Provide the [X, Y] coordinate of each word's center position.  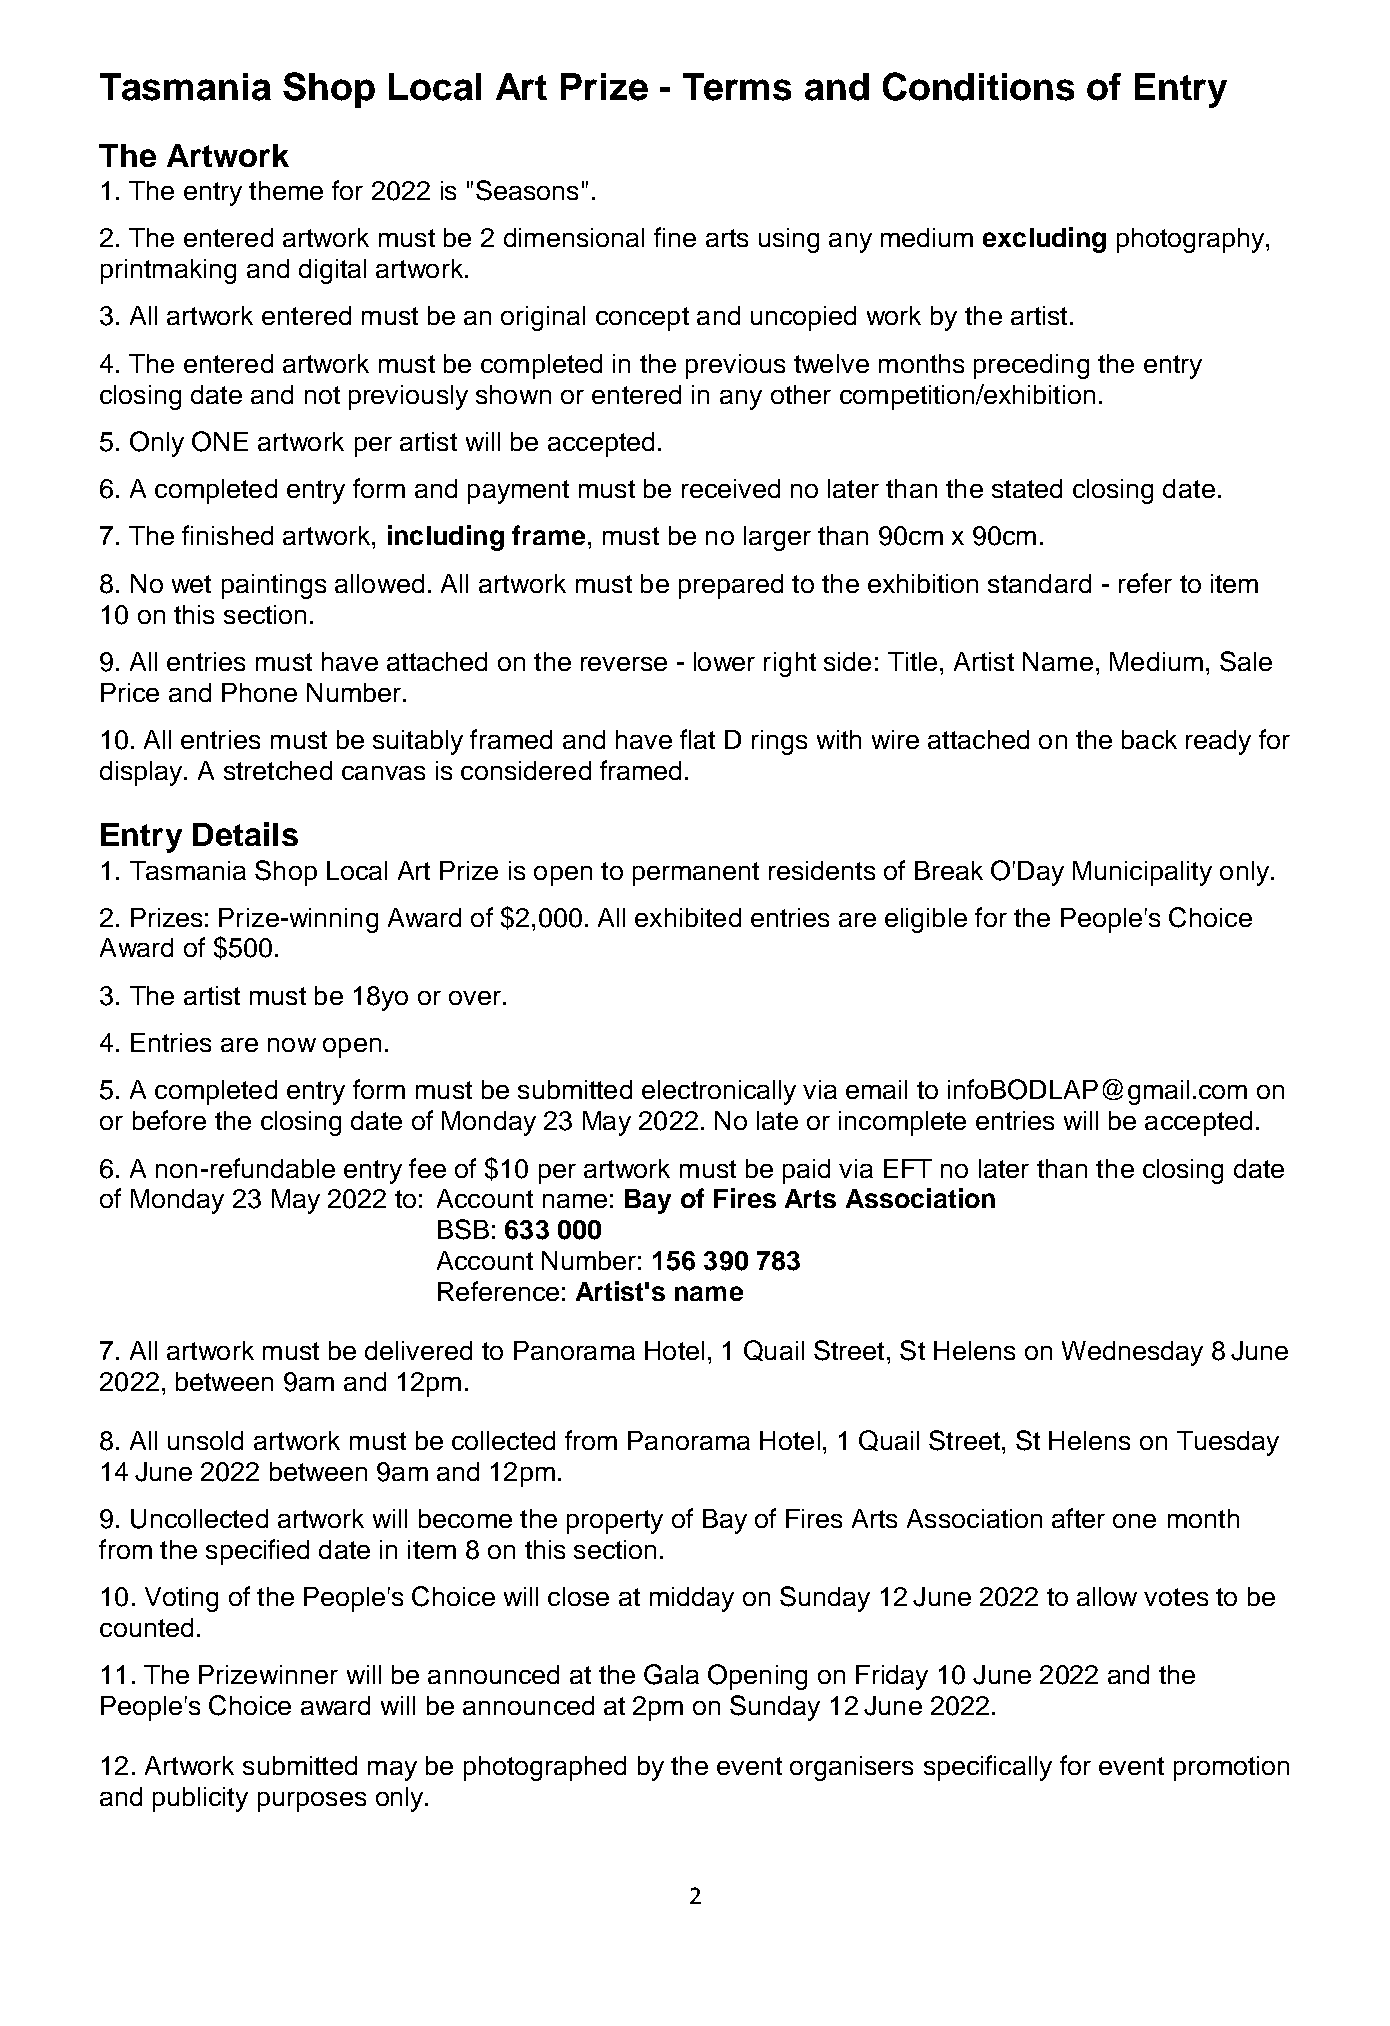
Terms [737, 87]
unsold [205, 1440]
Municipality [1142, 873]
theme [286, 190]
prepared [731, 586]
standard [1039, 583]
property [615, 1522]
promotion [1231, 1768]
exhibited [688, 917]
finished [227, 535]
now [292, 1045]
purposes [312, 1802]
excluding [1044, 240]
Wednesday [1132, 1353]
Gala [671, 1674]
